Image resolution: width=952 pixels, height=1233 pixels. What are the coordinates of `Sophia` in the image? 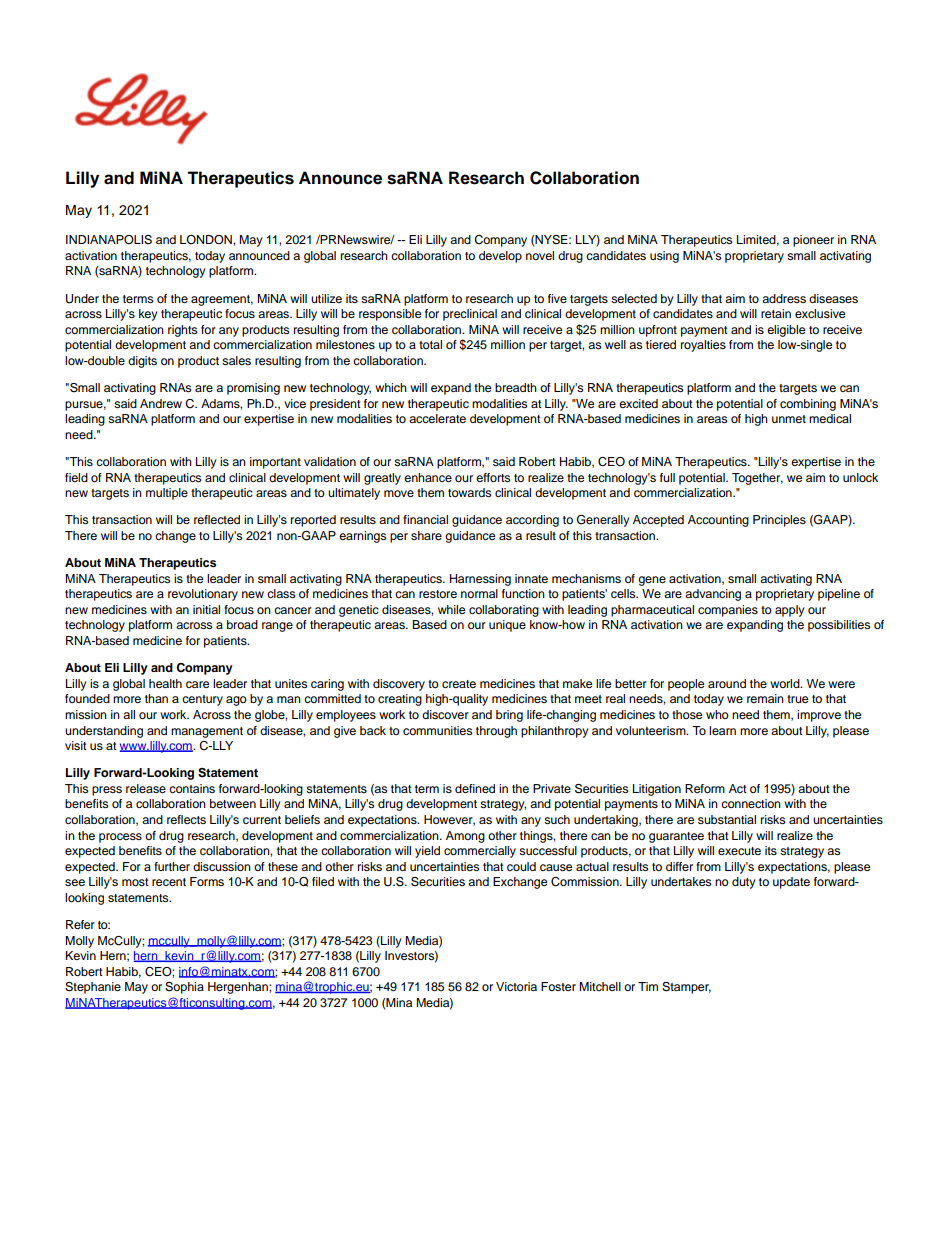 It's located at (184, 988).
